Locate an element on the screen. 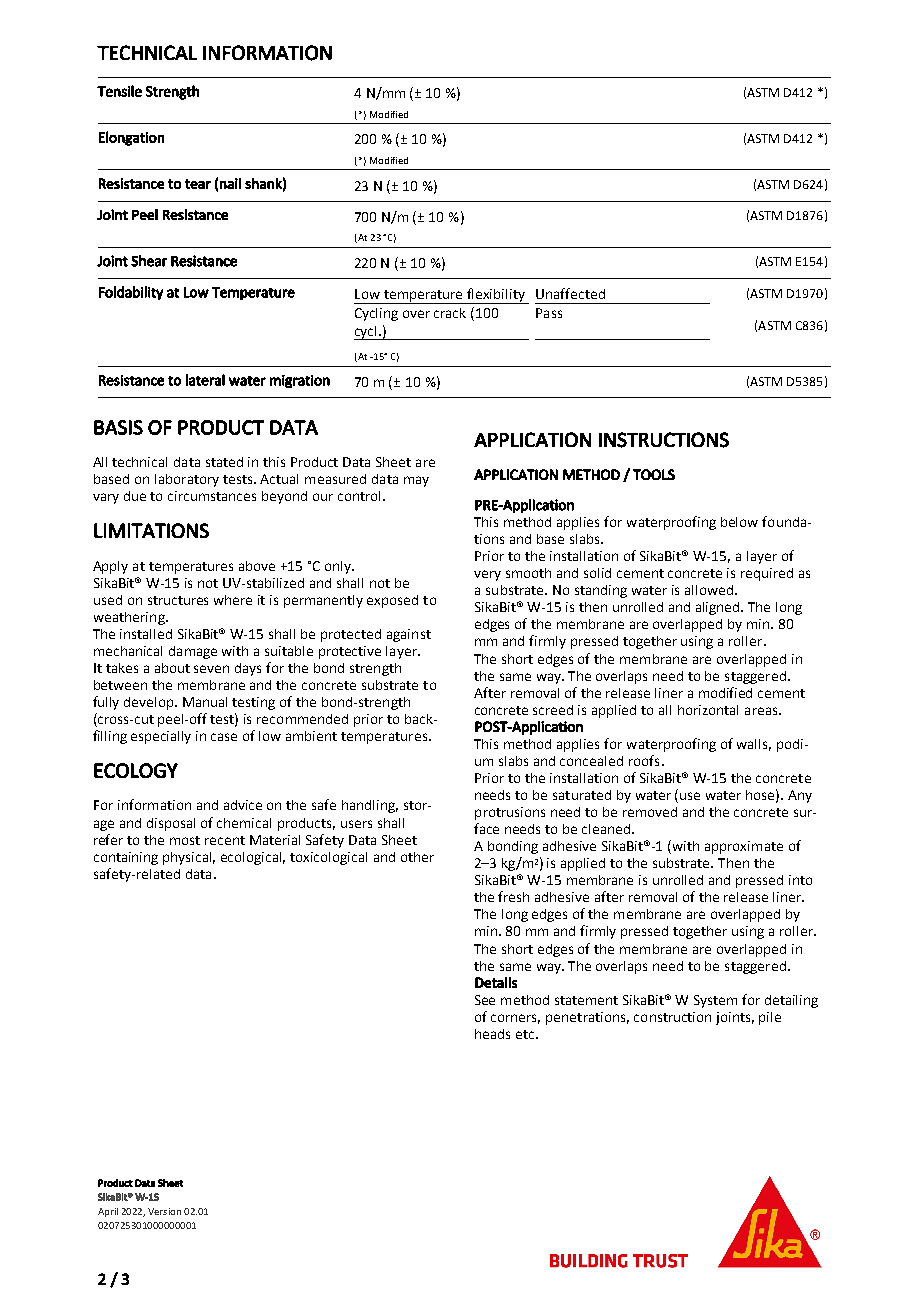  may is located at coordinates (416, 481).
